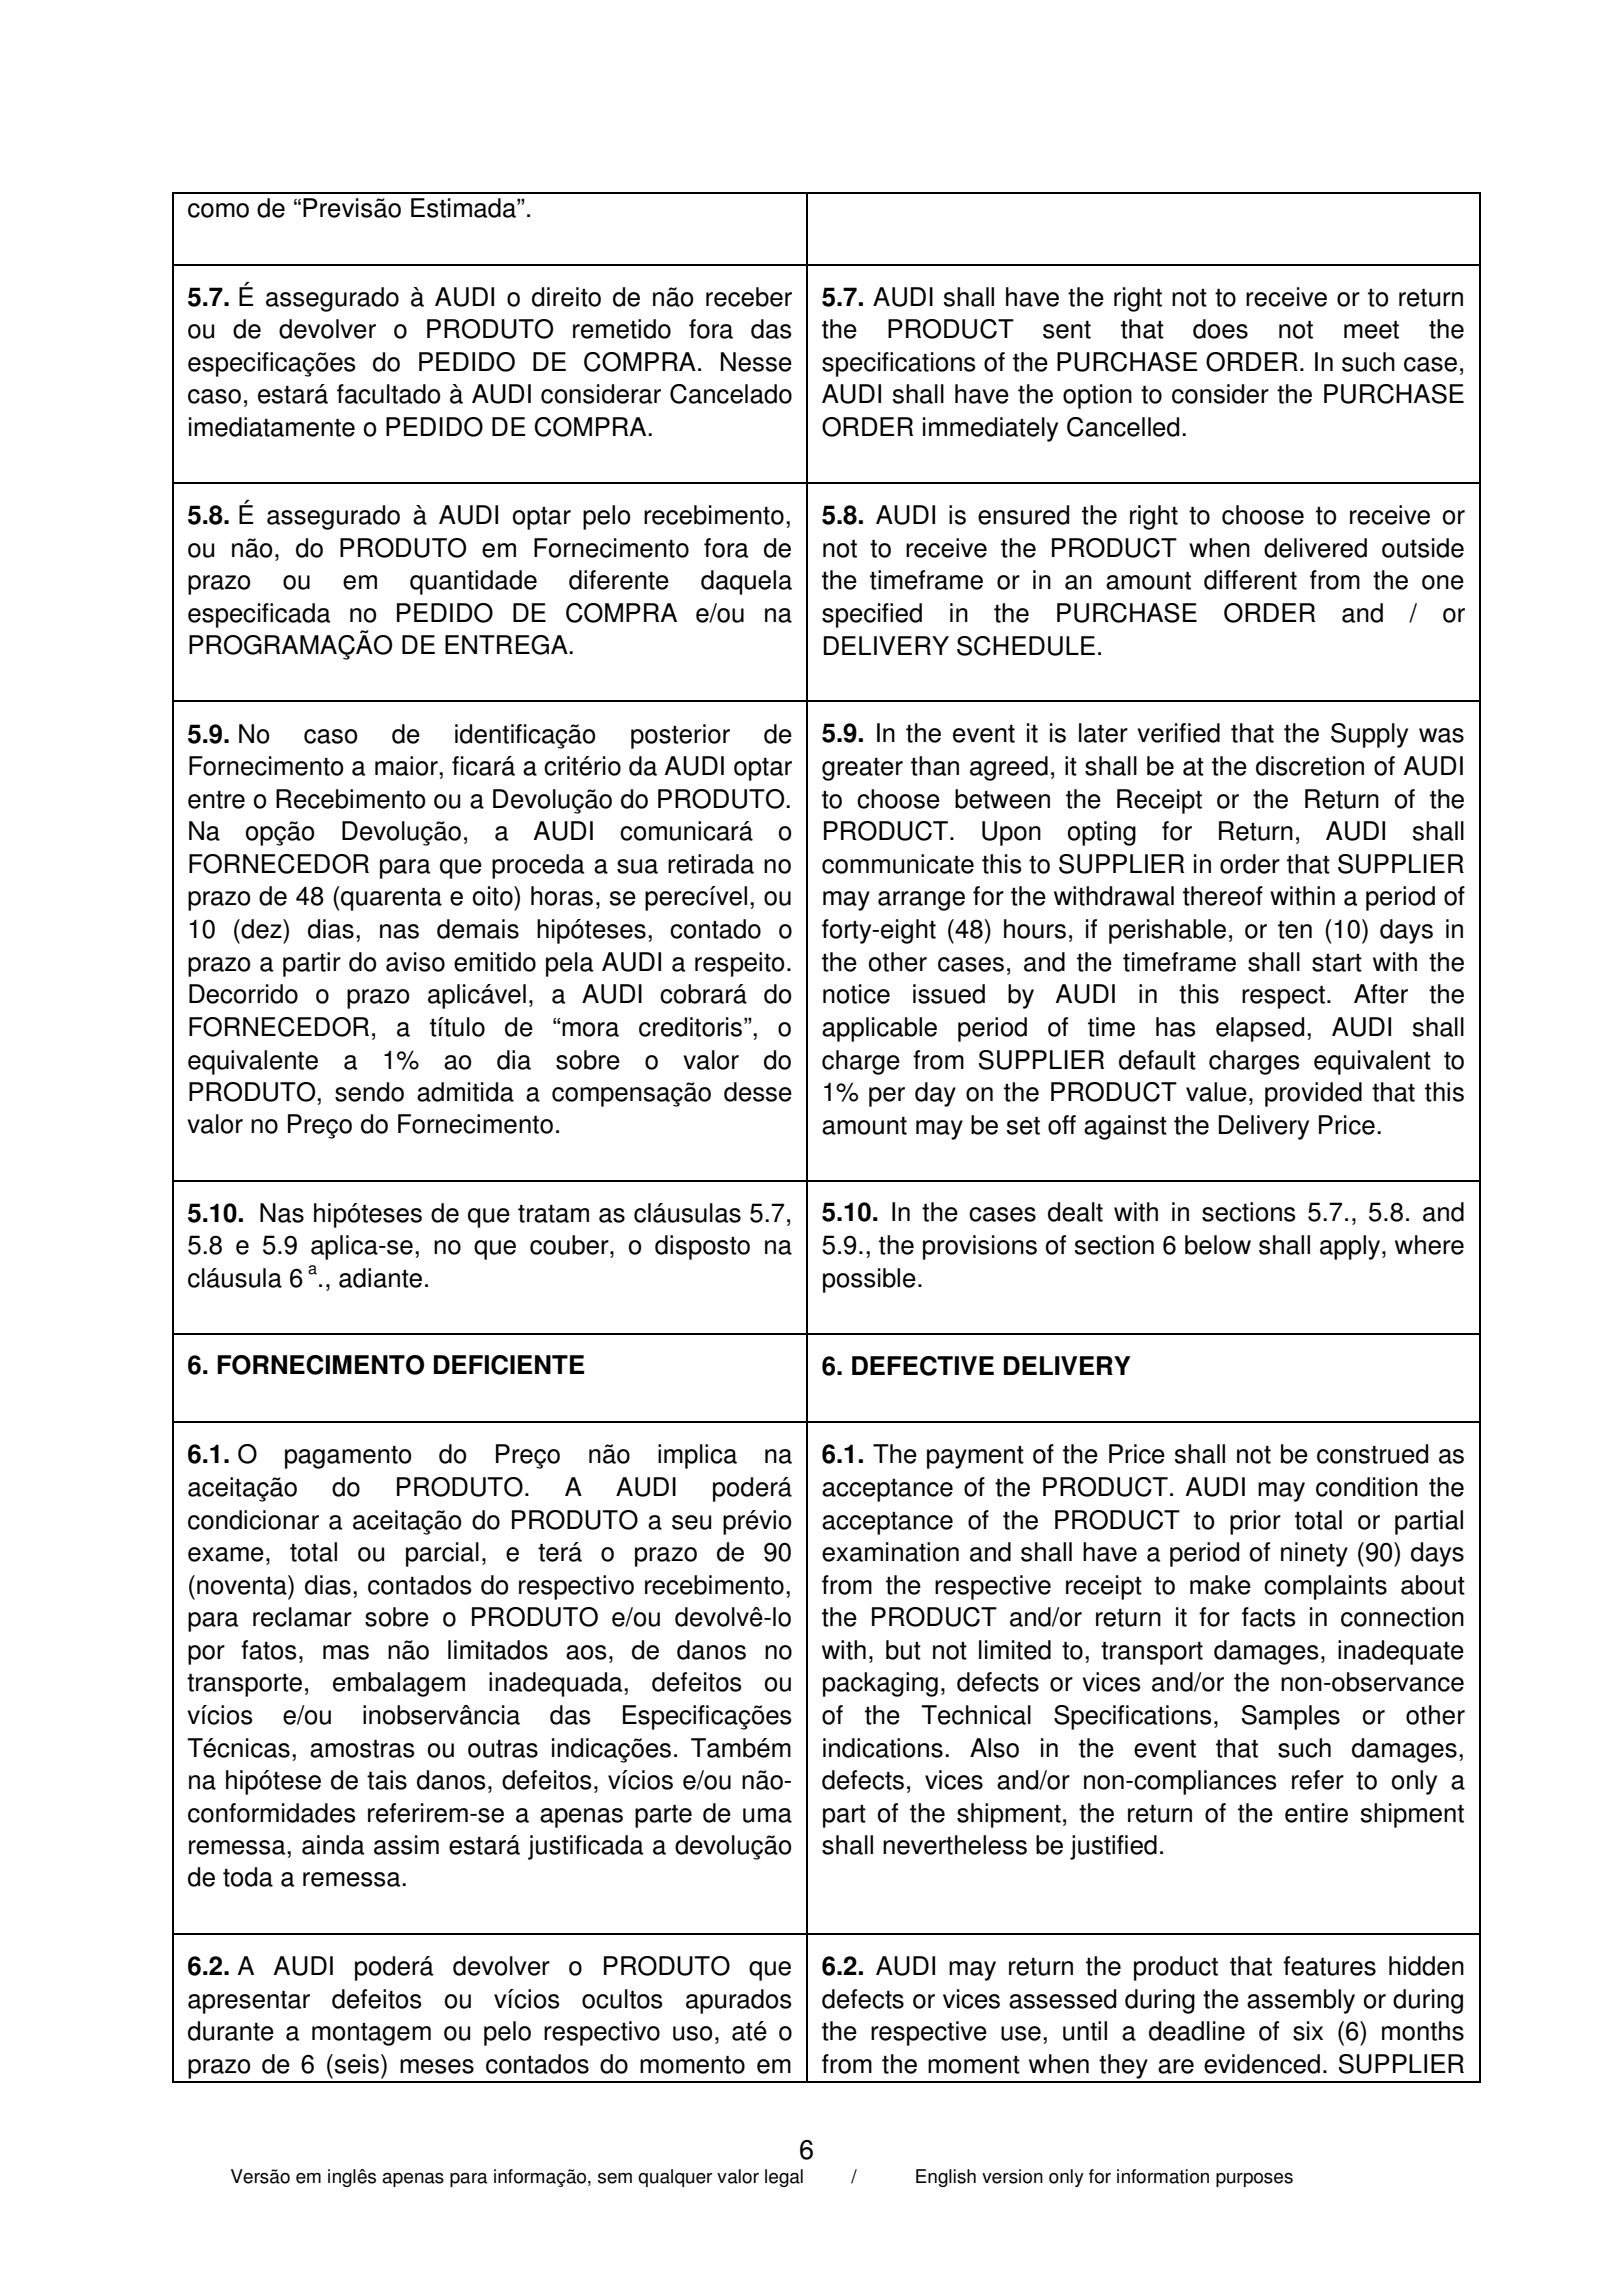 The width and height of the screenshot is (1613, 2283). I want to click on possible, so click(869, 1280).
